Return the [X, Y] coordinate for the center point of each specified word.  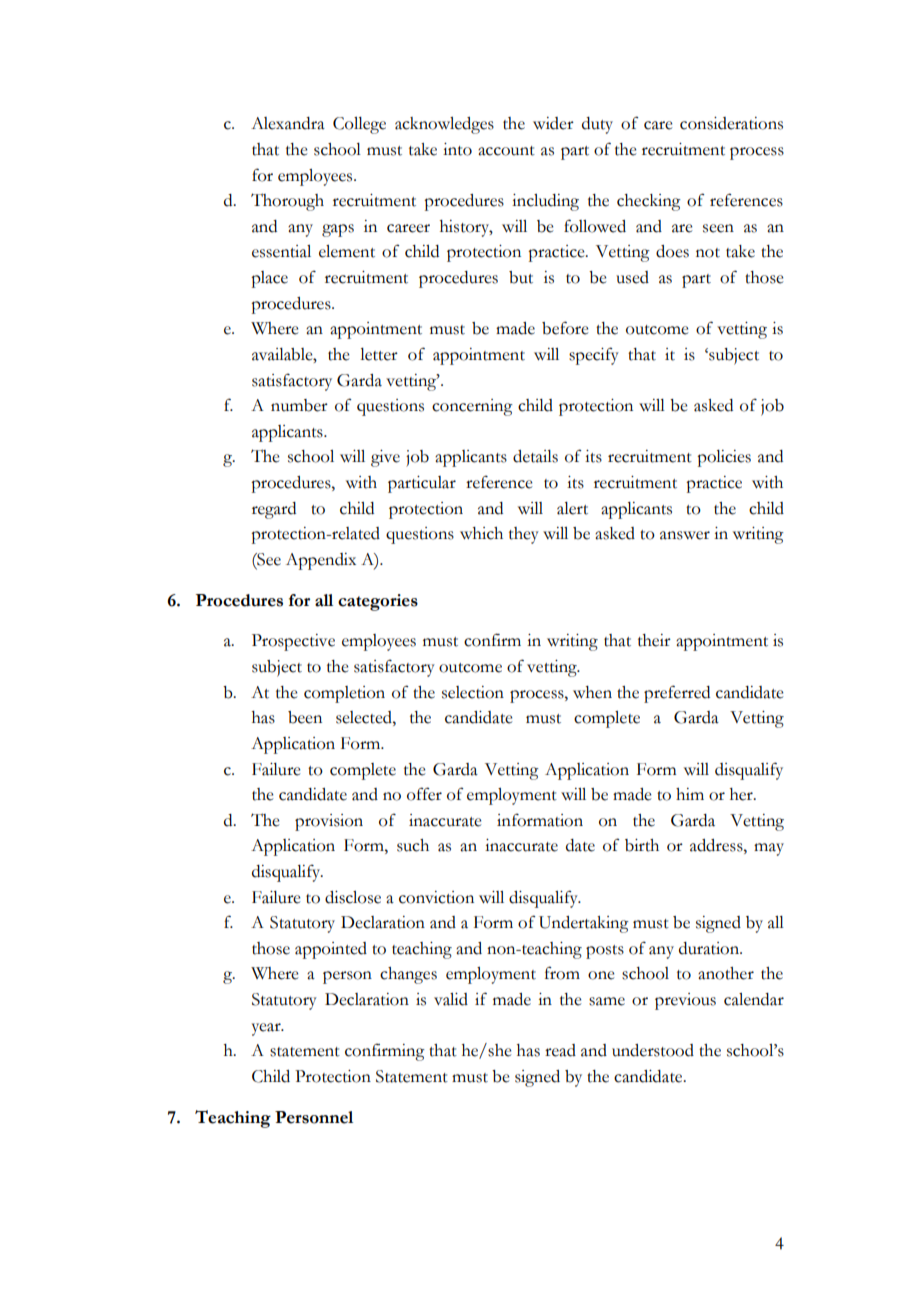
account [506, 151]
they [524, 535]
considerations [731, 123]
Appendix [321, 561]
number [299, 405]
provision [329, 822]
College [359, 125]
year [267, 1029]
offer [424, 794]
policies [724, 458]
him [690, 794]
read [560, 1050]
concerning [472, 407]
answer [685, 535]
